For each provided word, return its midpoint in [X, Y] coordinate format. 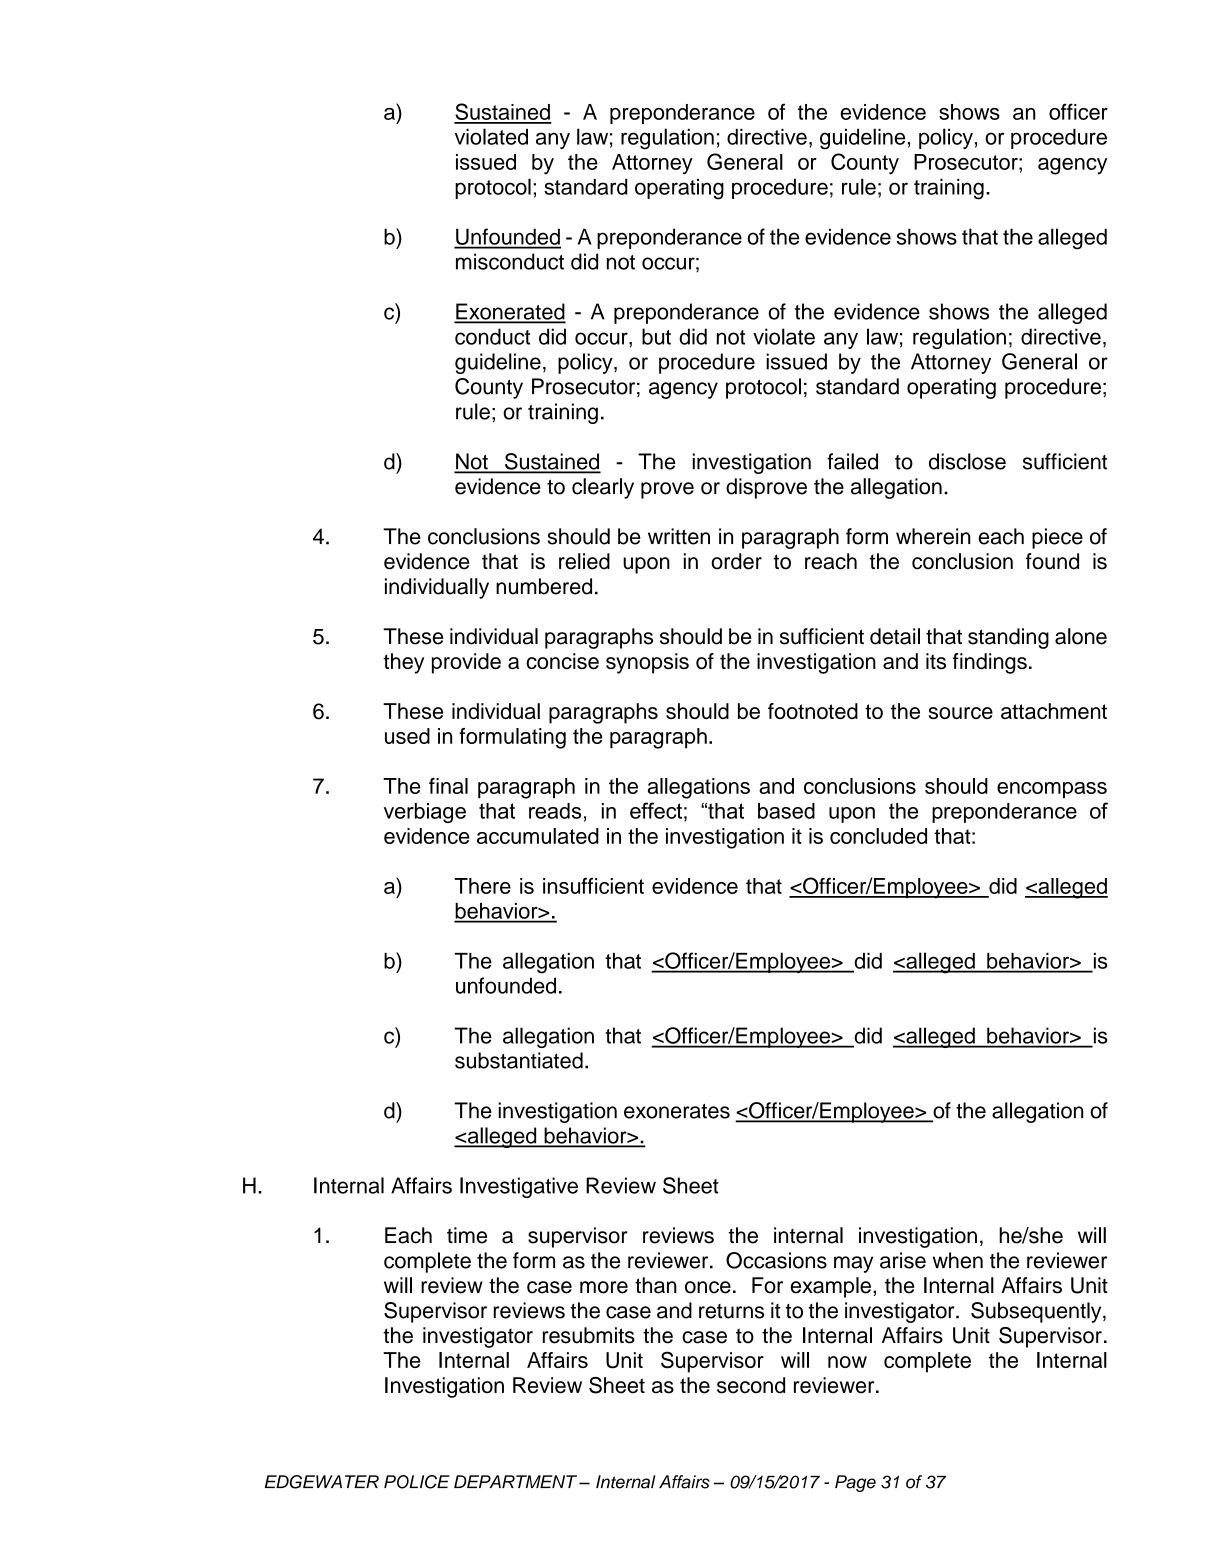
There [482, 886]
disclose [967, 461]
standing [1008, 638]
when [958, 1260]
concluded [878, 836]
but [656, 336]
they [403, 663]
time [467, 1235]
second [751, 1385]
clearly [603, 488]
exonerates [677, 1111]
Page [855, 1483]
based [786, 811]
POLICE [417, 1482]
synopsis [647, 663]
